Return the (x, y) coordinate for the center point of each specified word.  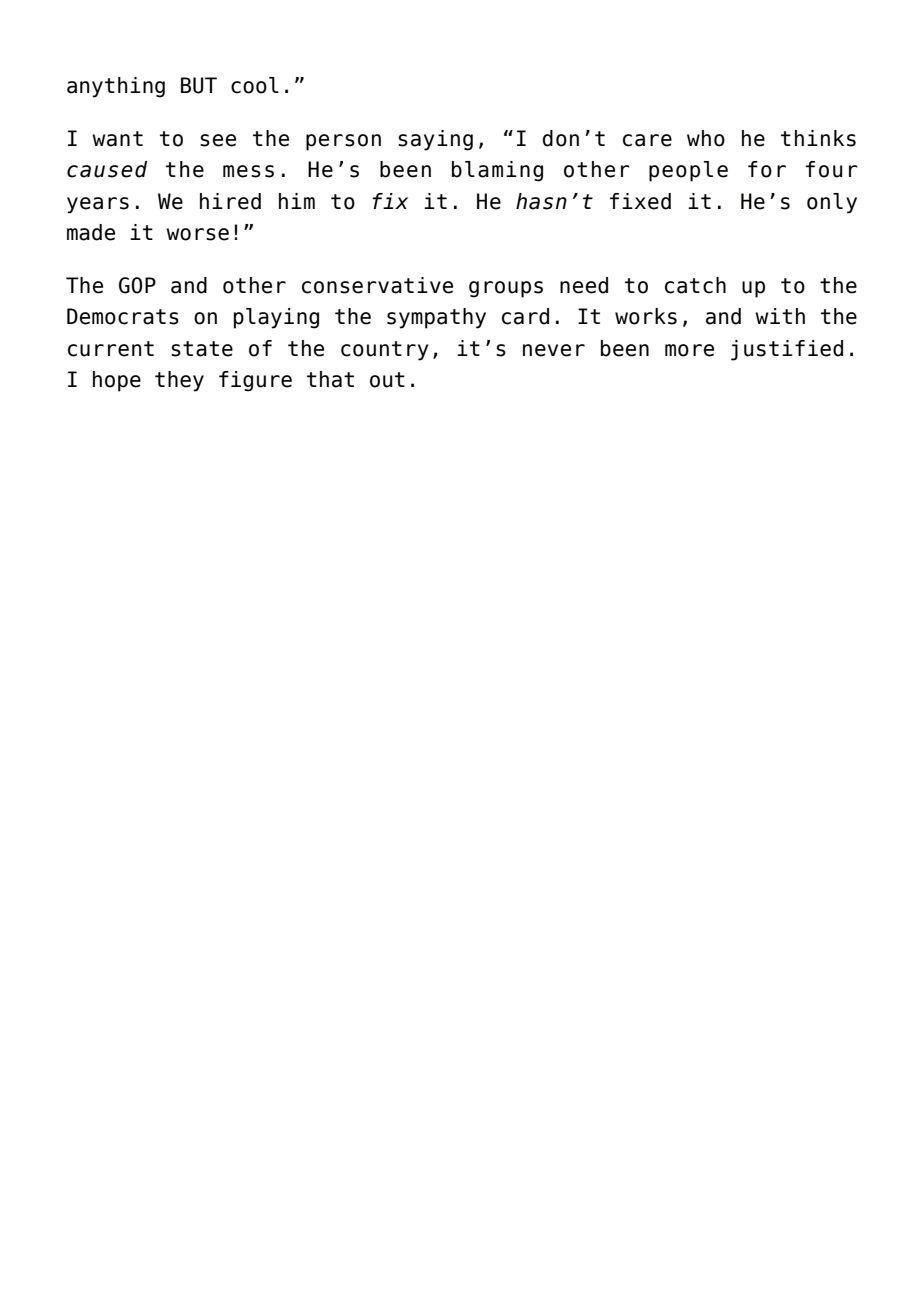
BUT (199, 85)
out (387, 380)
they (179, 381)
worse (197, 234)
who (706, 138)
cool (255, 85)
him (297, 201)
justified (787, 350)
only (832, 203)
